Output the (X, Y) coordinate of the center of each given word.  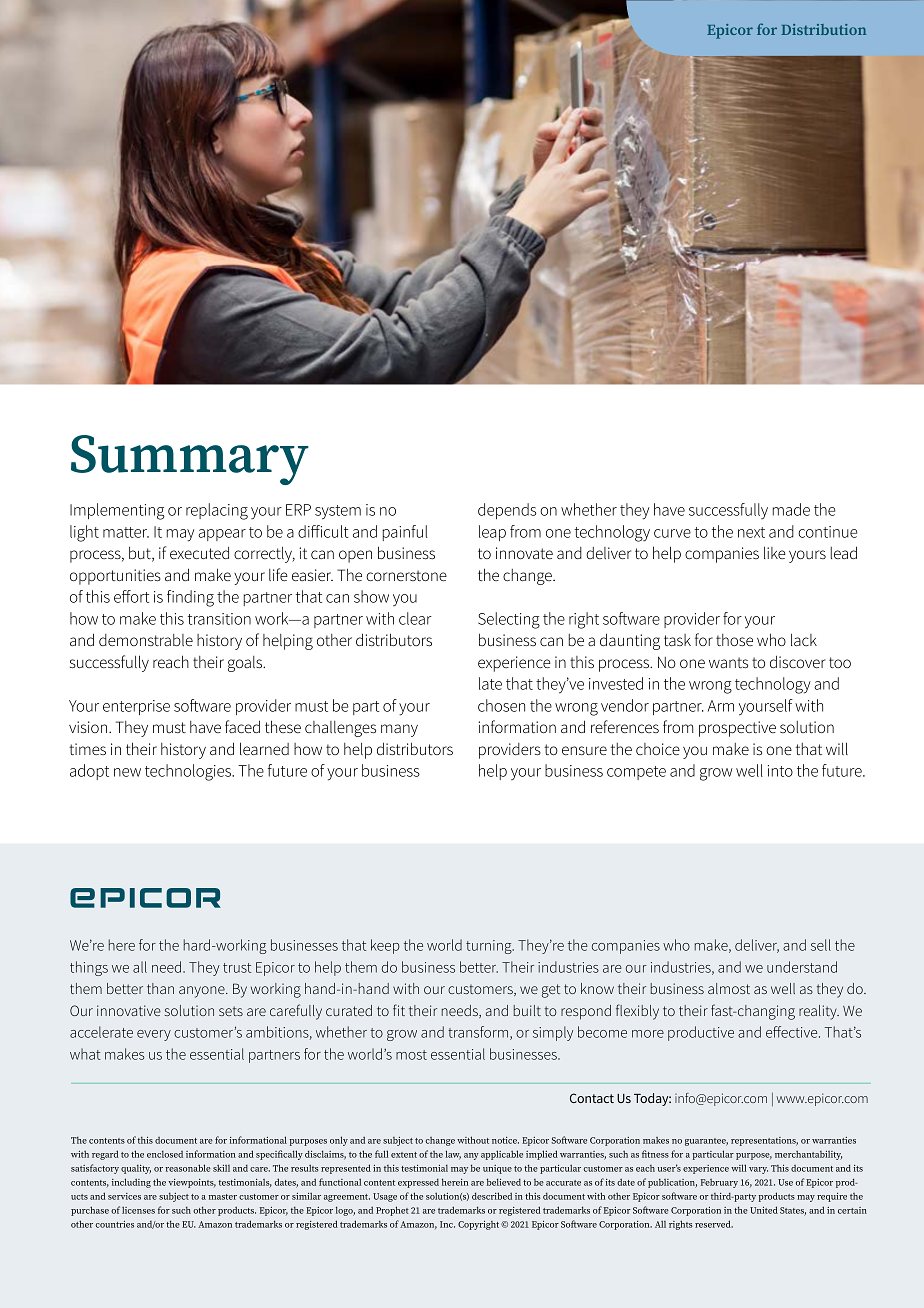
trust (237, 968)
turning (490, 947)
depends (507, 511)
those (734, 640)
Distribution (823, 29)
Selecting (509, 620)
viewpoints (192, 1183)
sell (821, 945)
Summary (190, 460)
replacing (217, 511)
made (791, 509)
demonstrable (146, 640)
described (492, 1196)
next (751, 532)
